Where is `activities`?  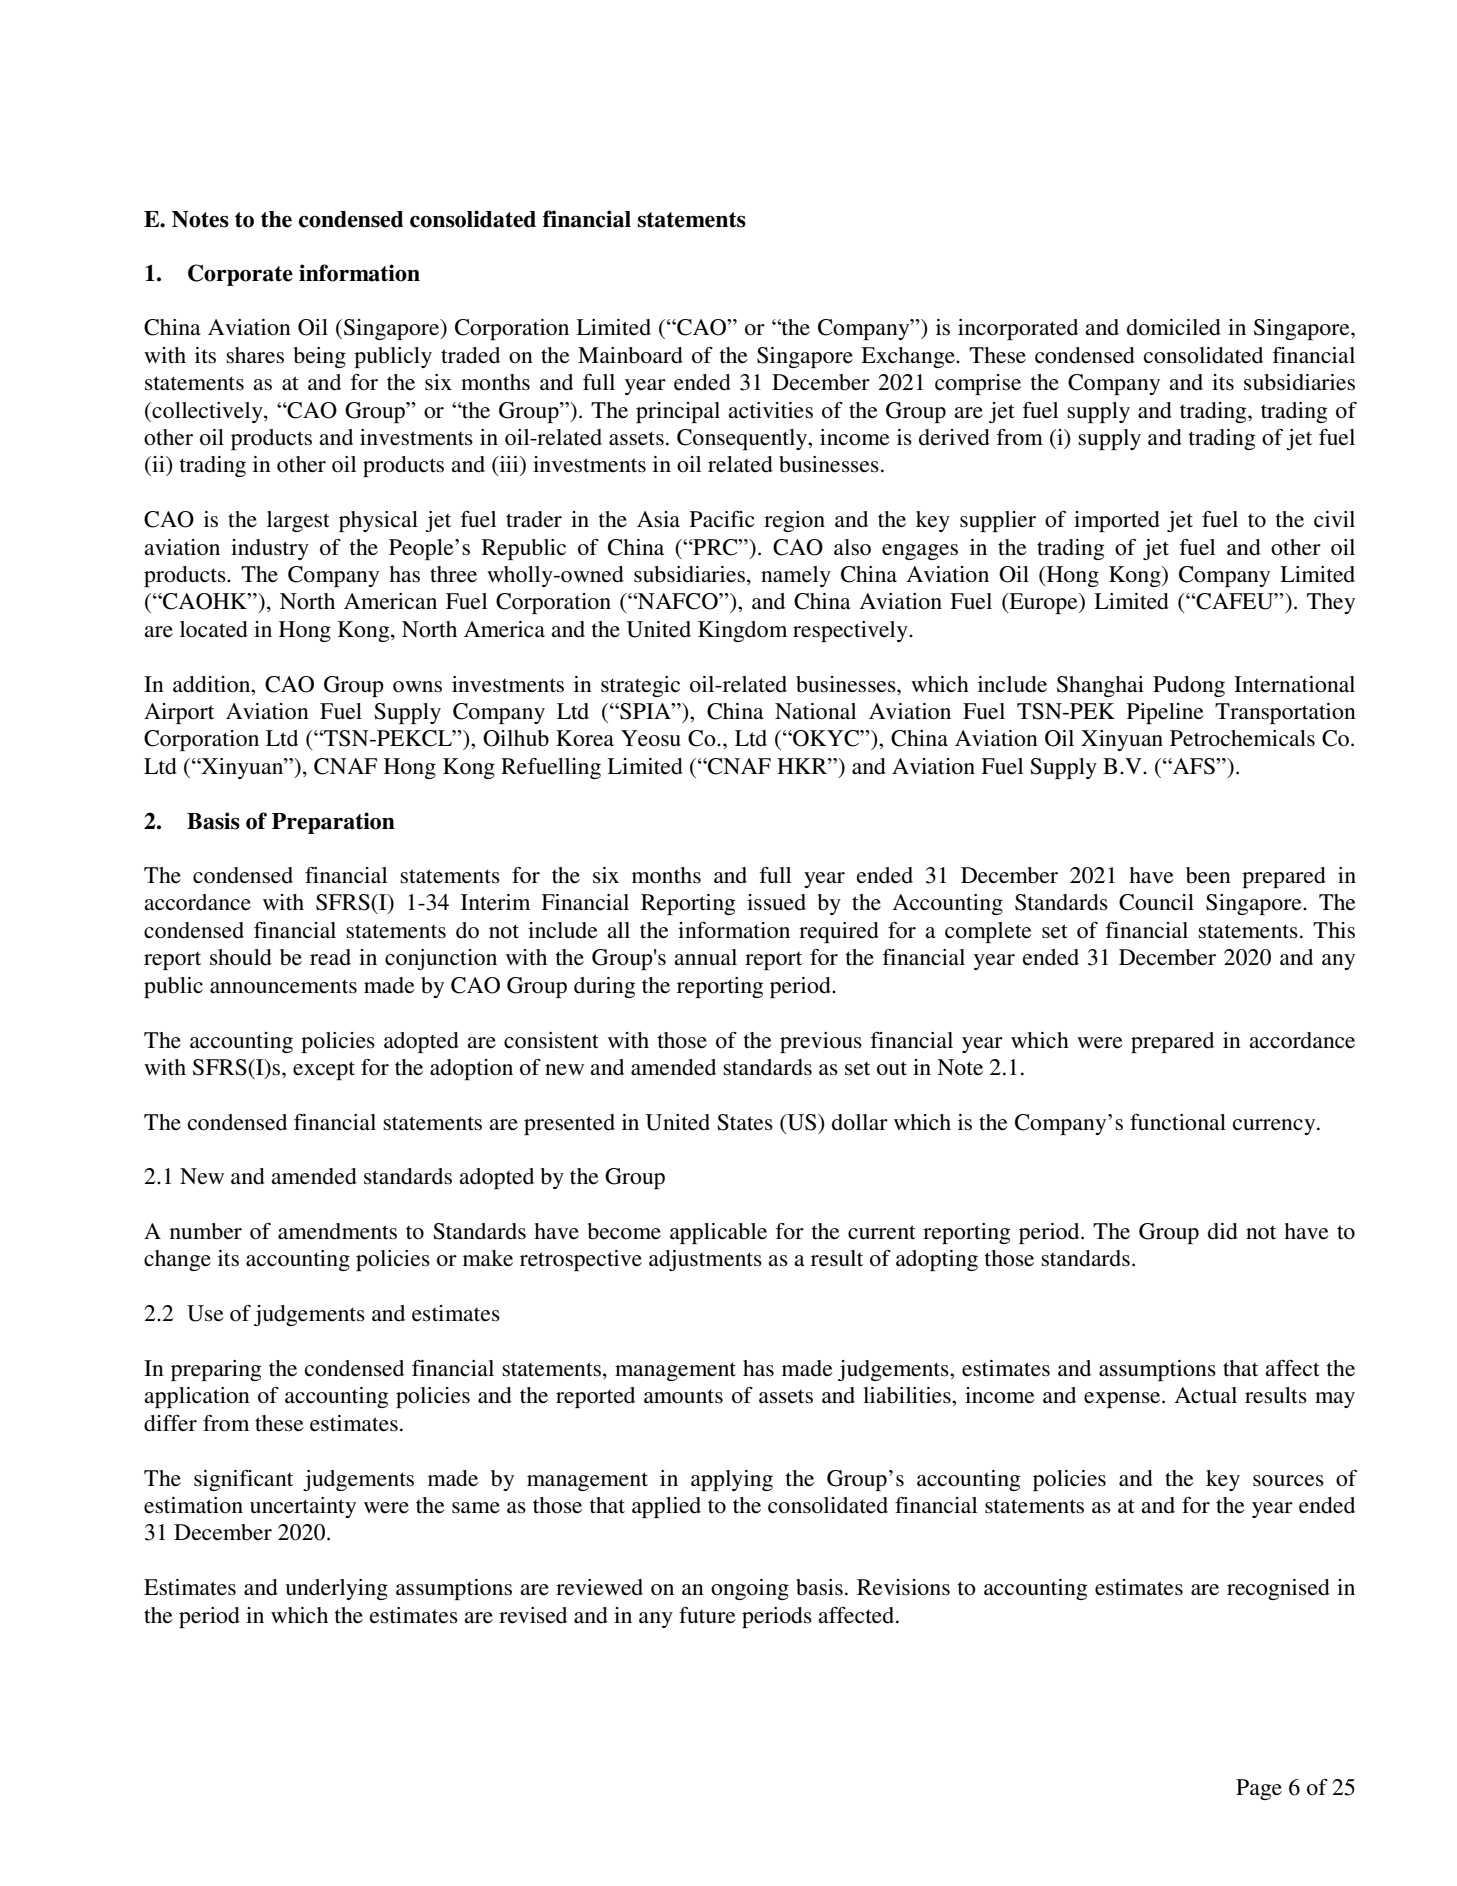
activities is located at coordinates (770, 410).
